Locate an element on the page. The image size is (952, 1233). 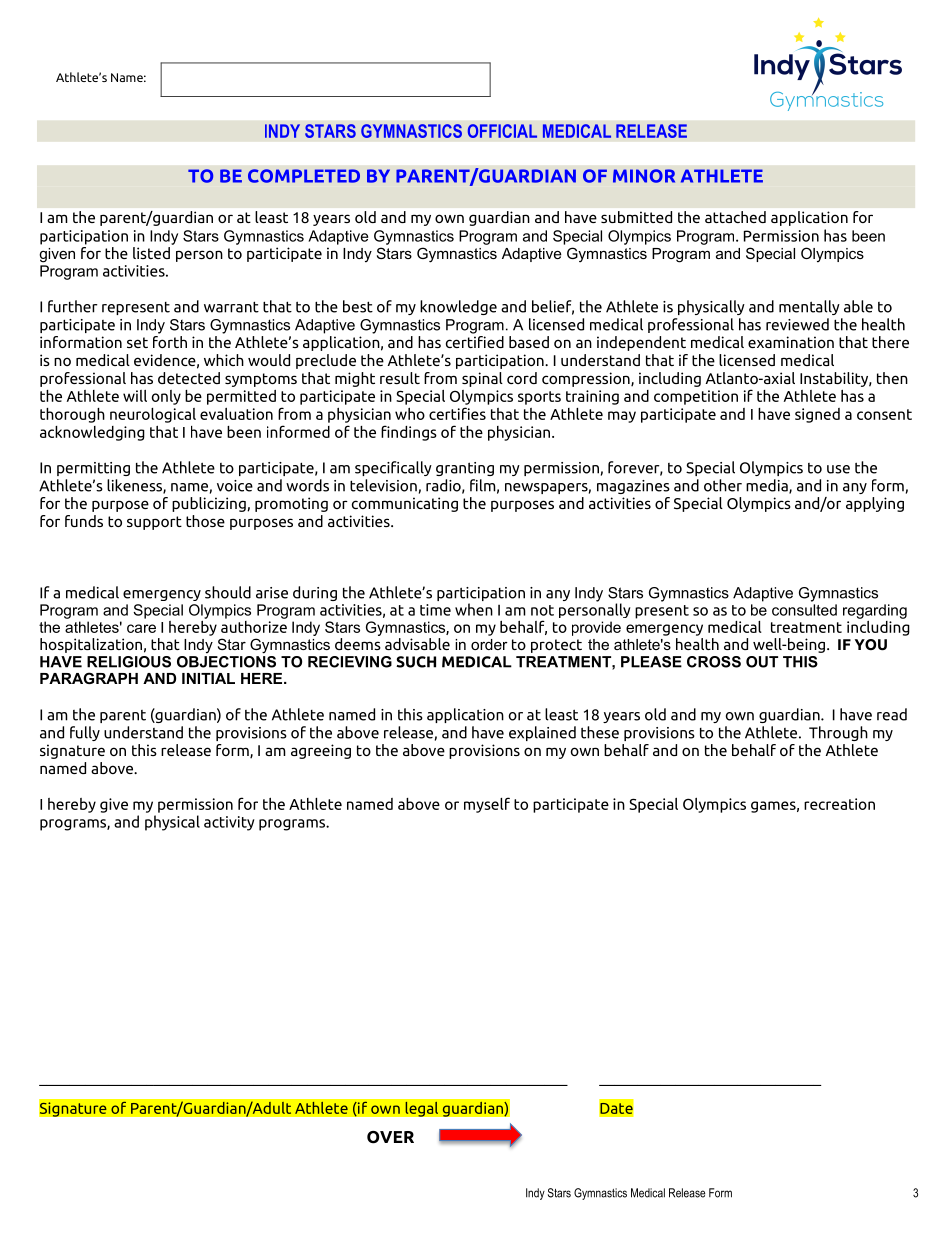
recreation is located at coordinates (839, 804).
